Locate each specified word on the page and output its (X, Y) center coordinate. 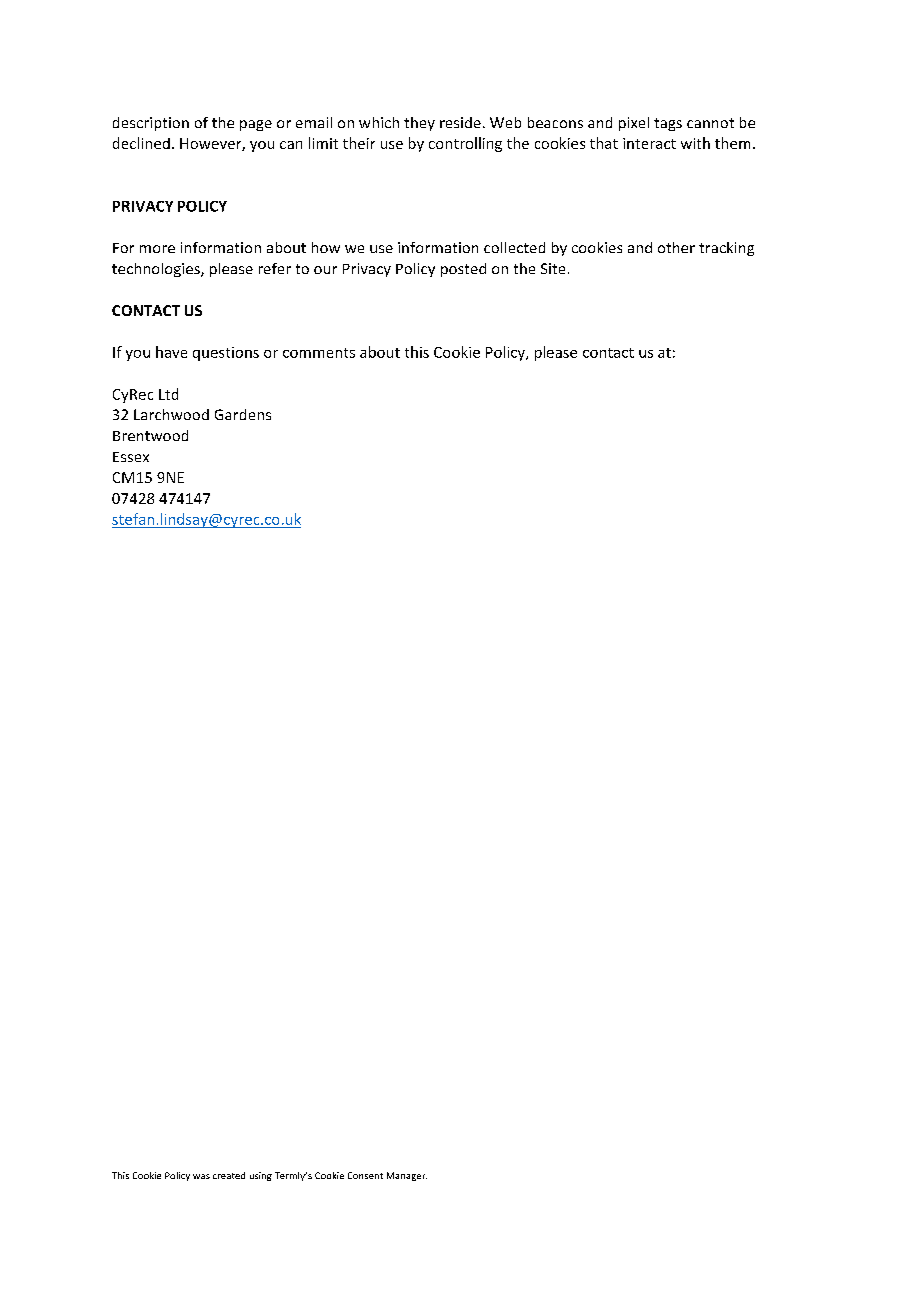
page (256, 125)
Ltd (168, 394)
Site (553, 268)
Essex (131, 457)
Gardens (243, 414)
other (676, 247)
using (261, 1176)
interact (649, 143)
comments (319, 353)
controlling (465, 144)
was (201, 1176)
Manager (407, 1176)
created (229, 1175)
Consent (365, 1175)
